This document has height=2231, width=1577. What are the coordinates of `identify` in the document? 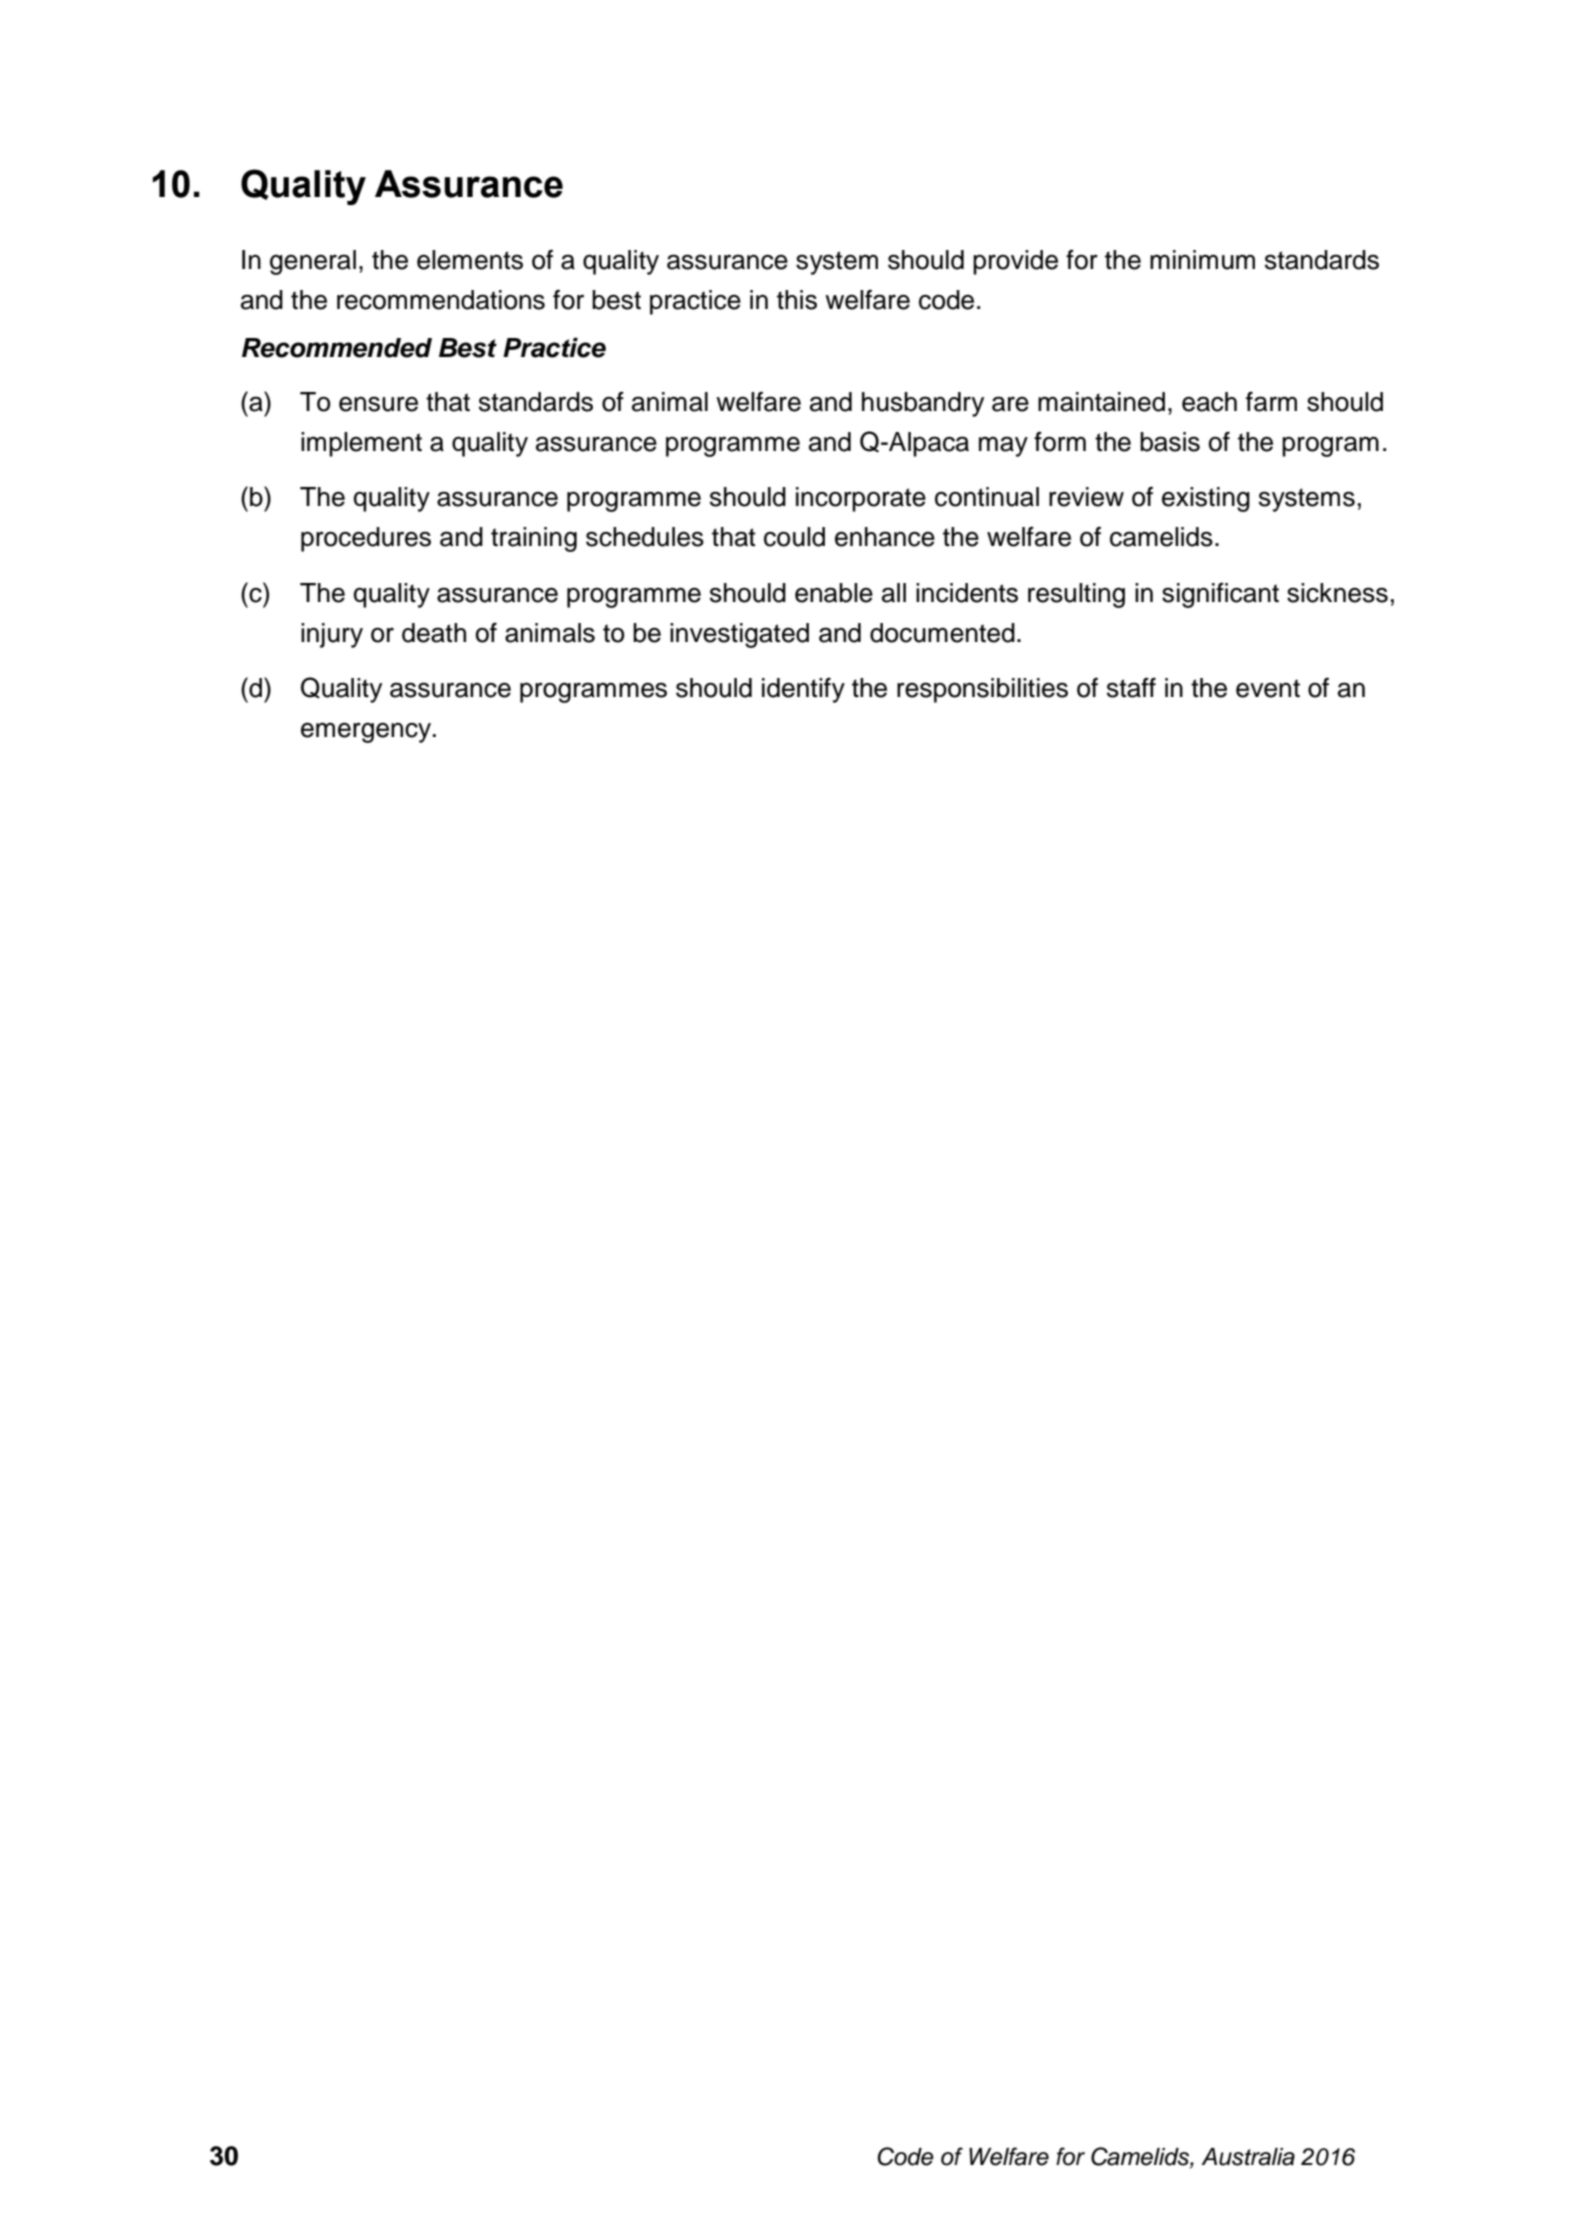 It's located at (803, 690).
